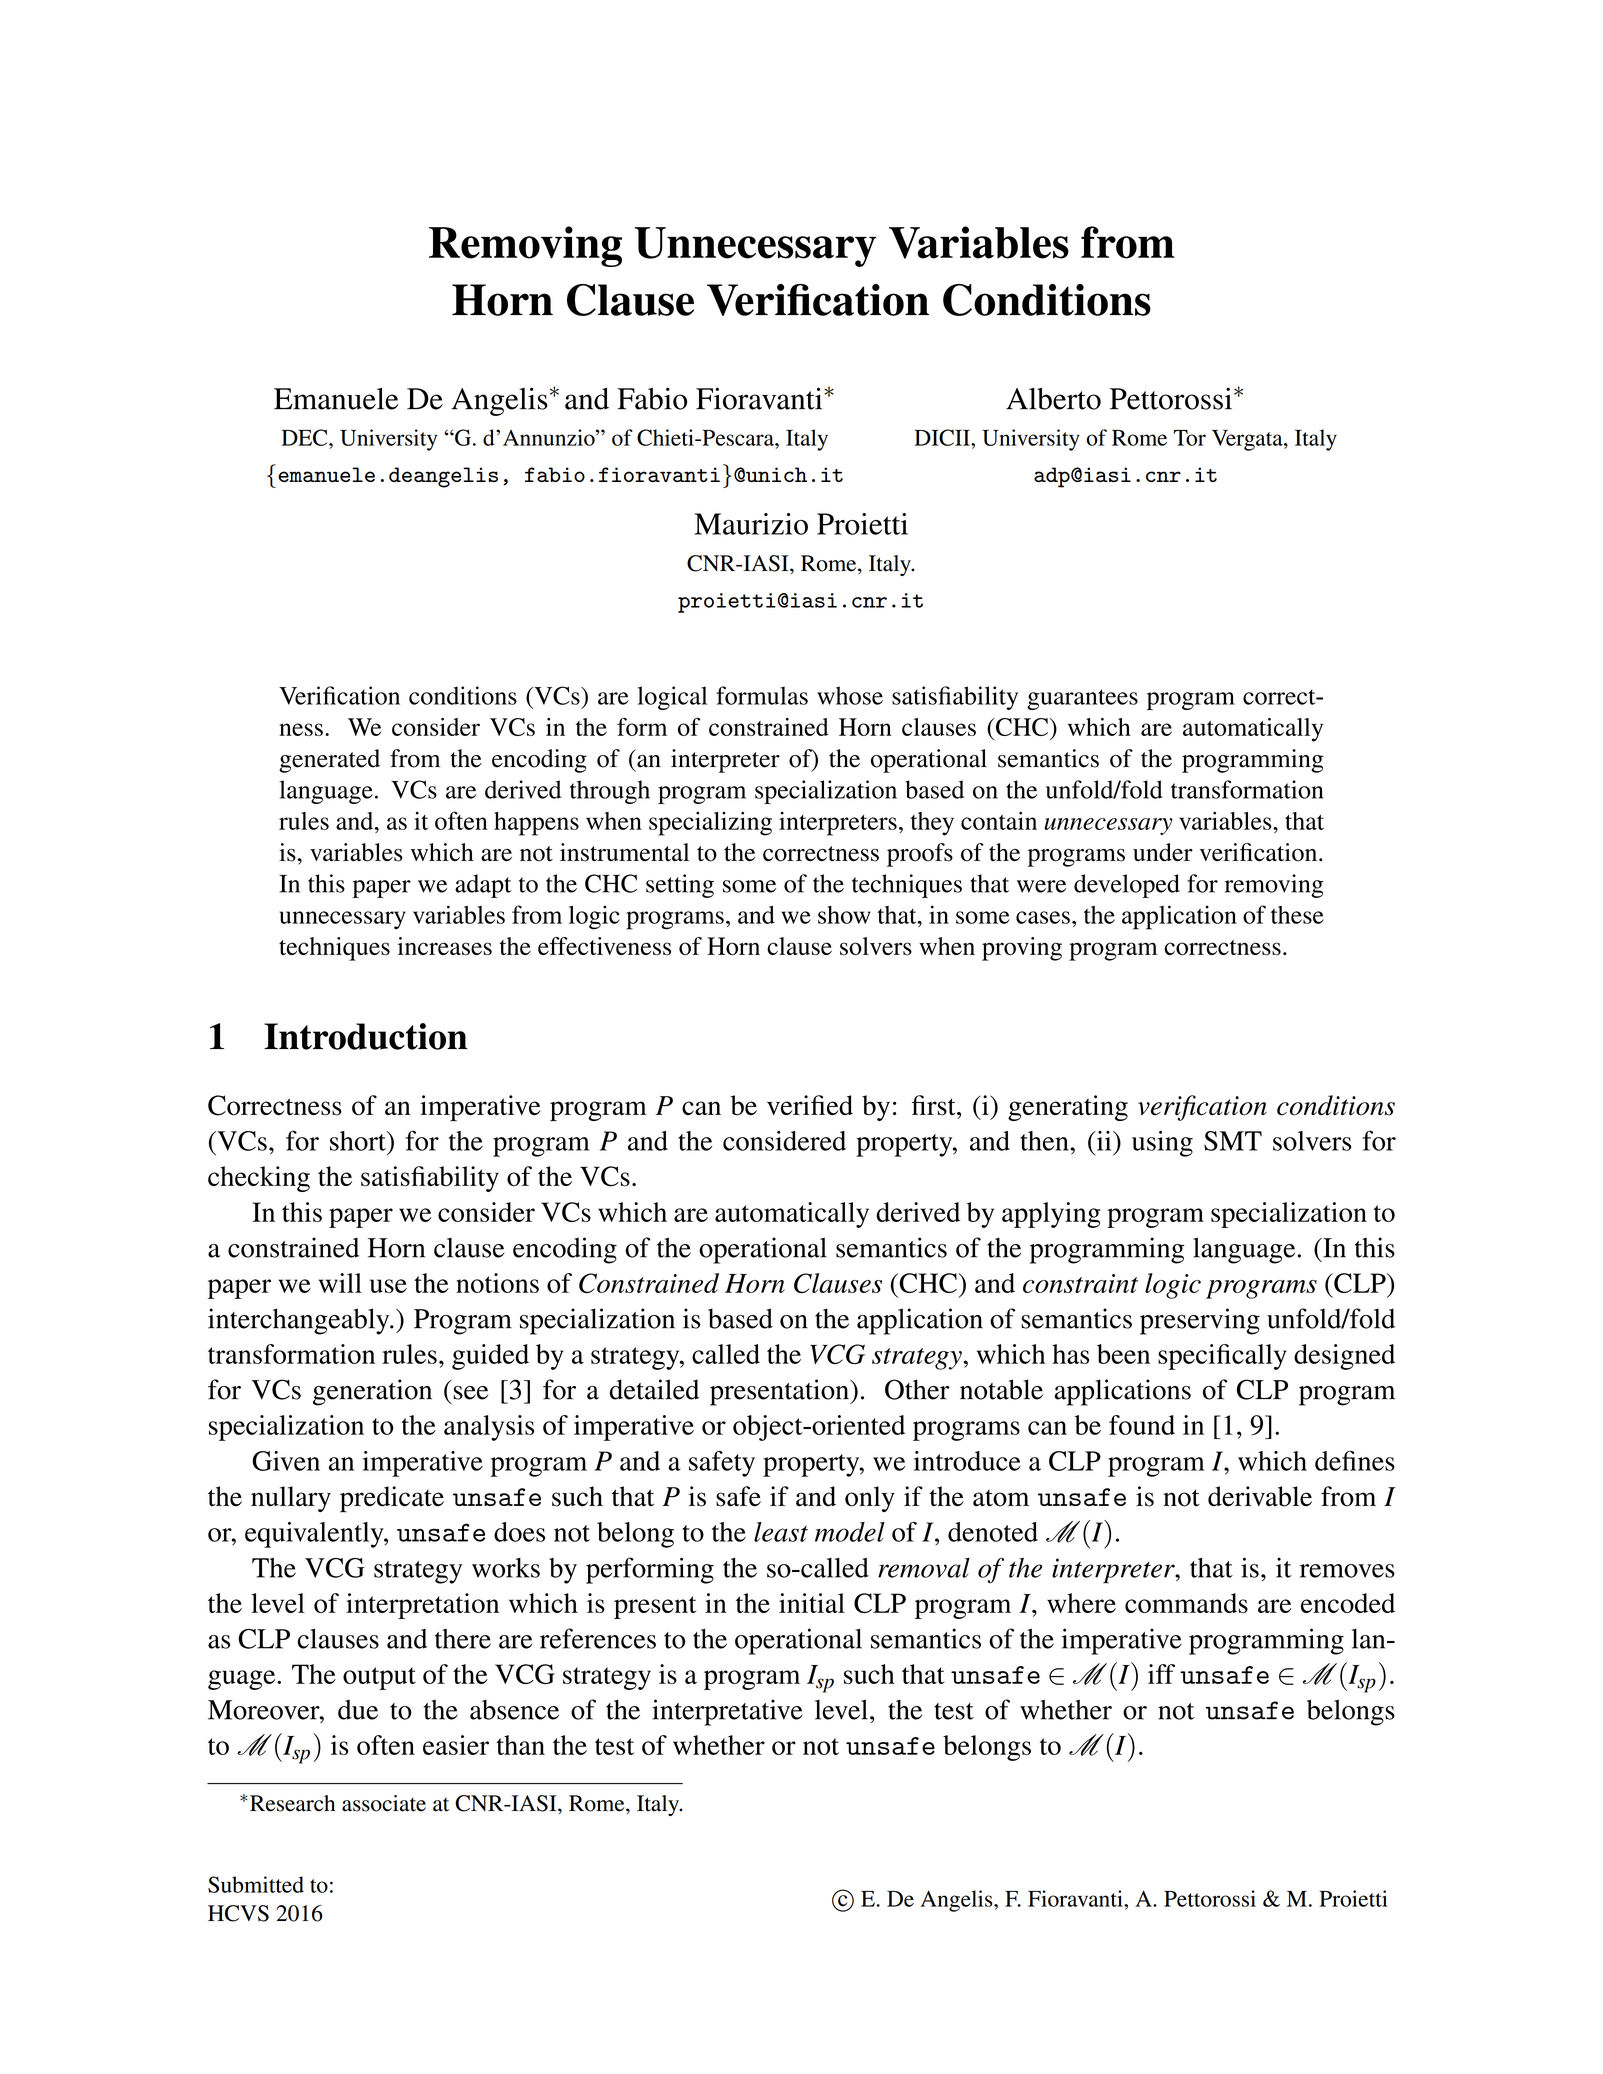  I want to click on only, so click(870, 1499).
